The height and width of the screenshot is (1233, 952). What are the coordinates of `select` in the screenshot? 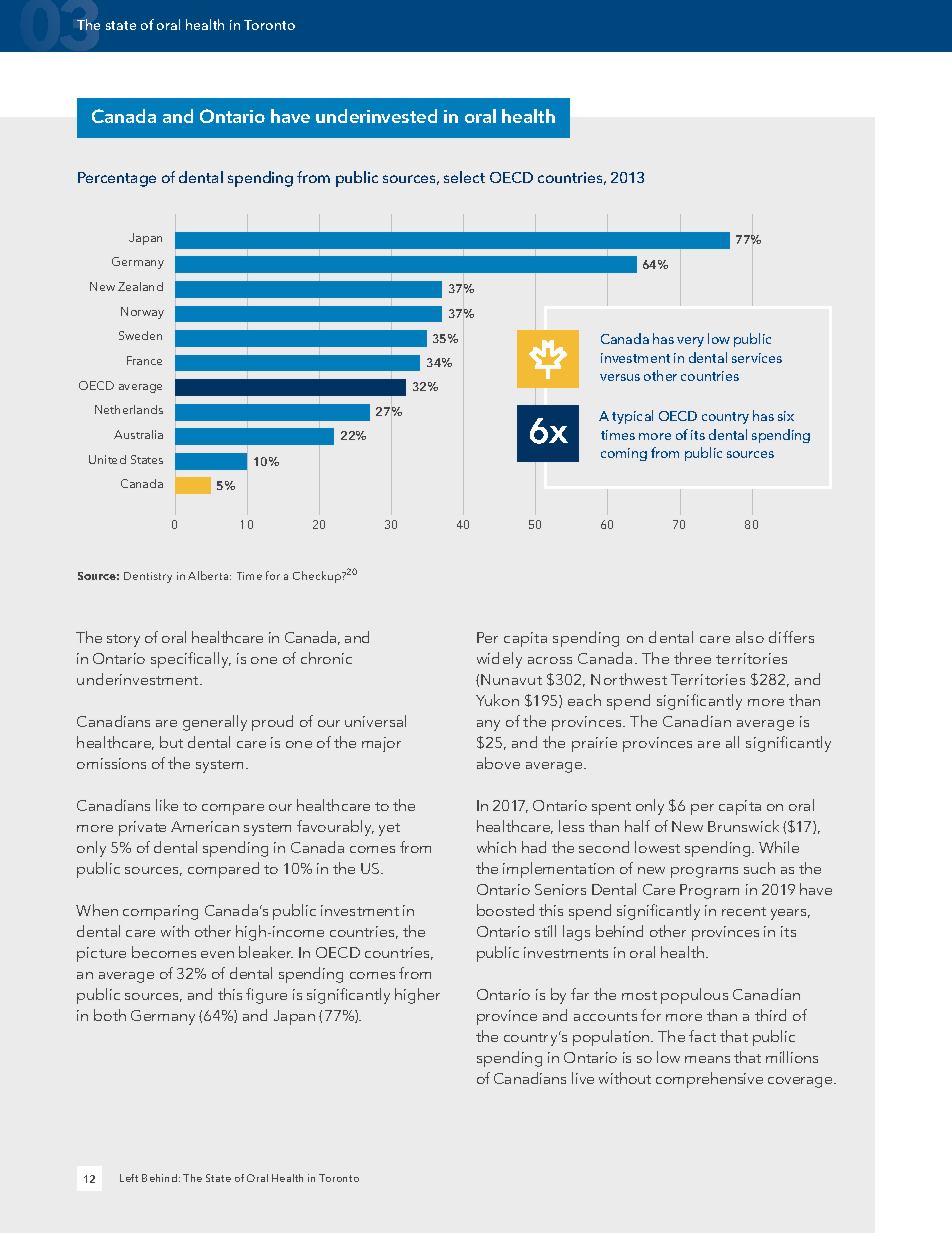 It's located at (464, 177).
